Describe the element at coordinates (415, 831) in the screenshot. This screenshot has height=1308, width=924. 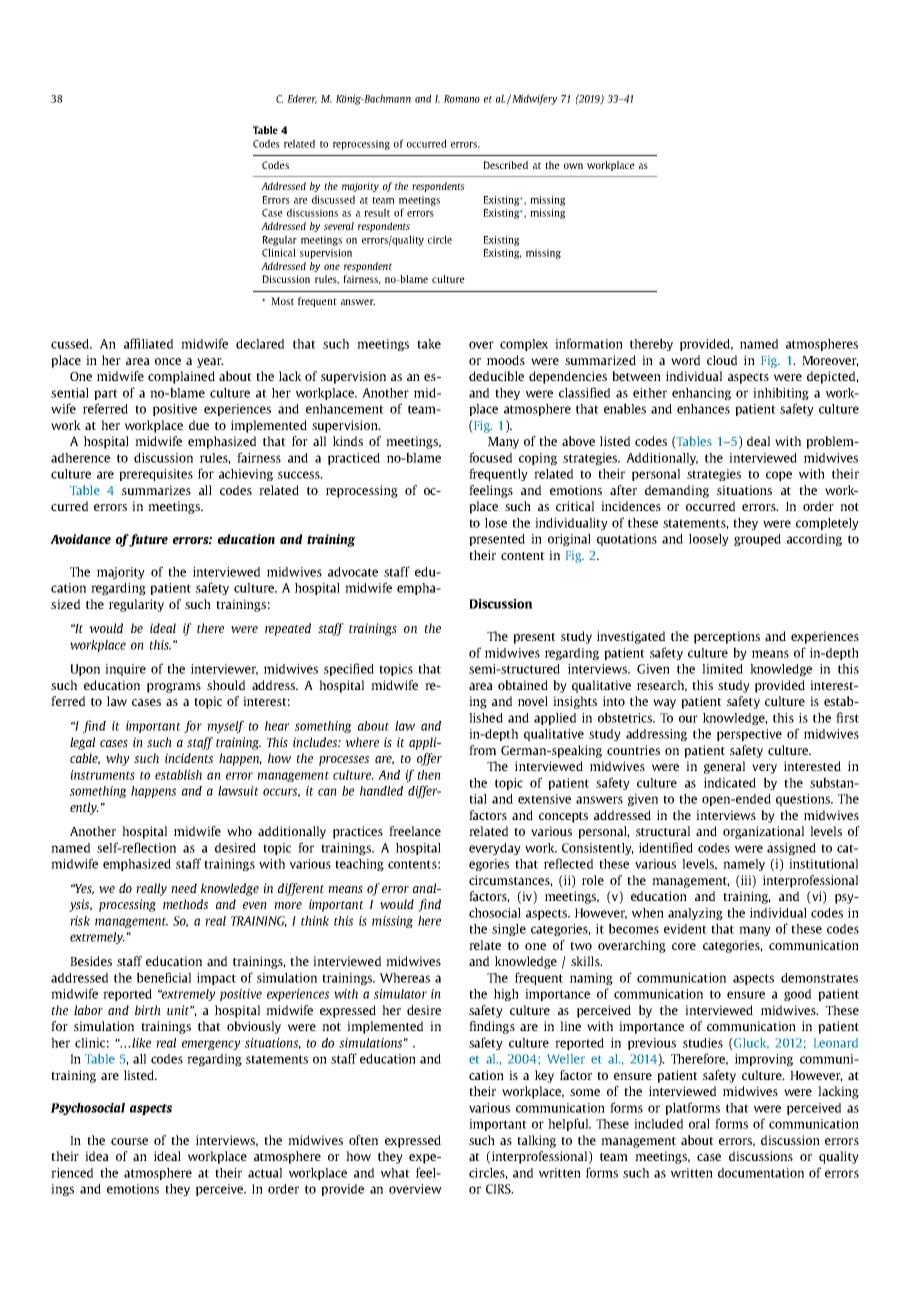
I see `freelance` at that location.
